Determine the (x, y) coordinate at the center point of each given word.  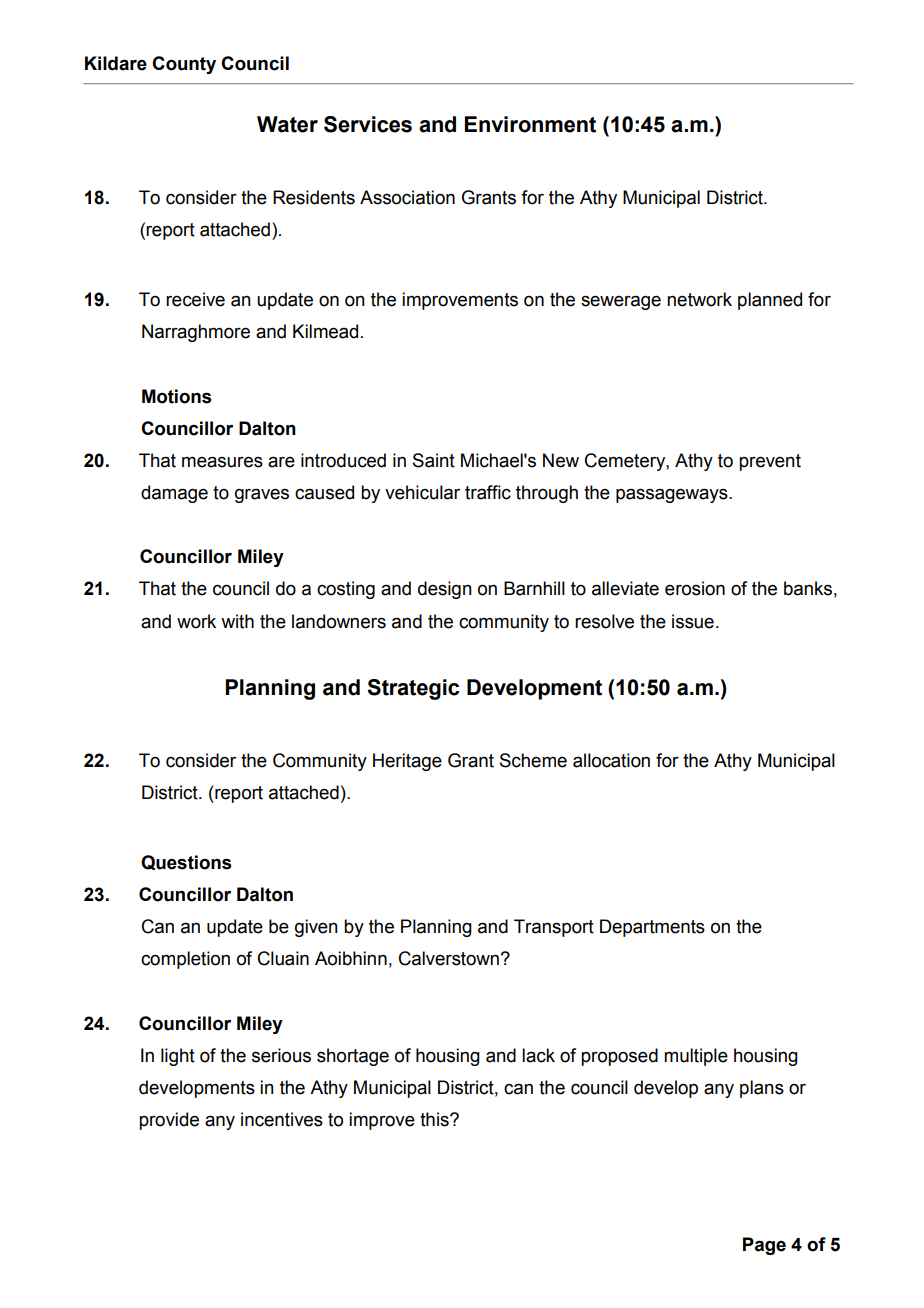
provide (169, 1121)
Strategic (413, 689)
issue (693, 621)
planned (770, 301)
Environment (530, 124)
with (237, 621)
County (184, 65)
